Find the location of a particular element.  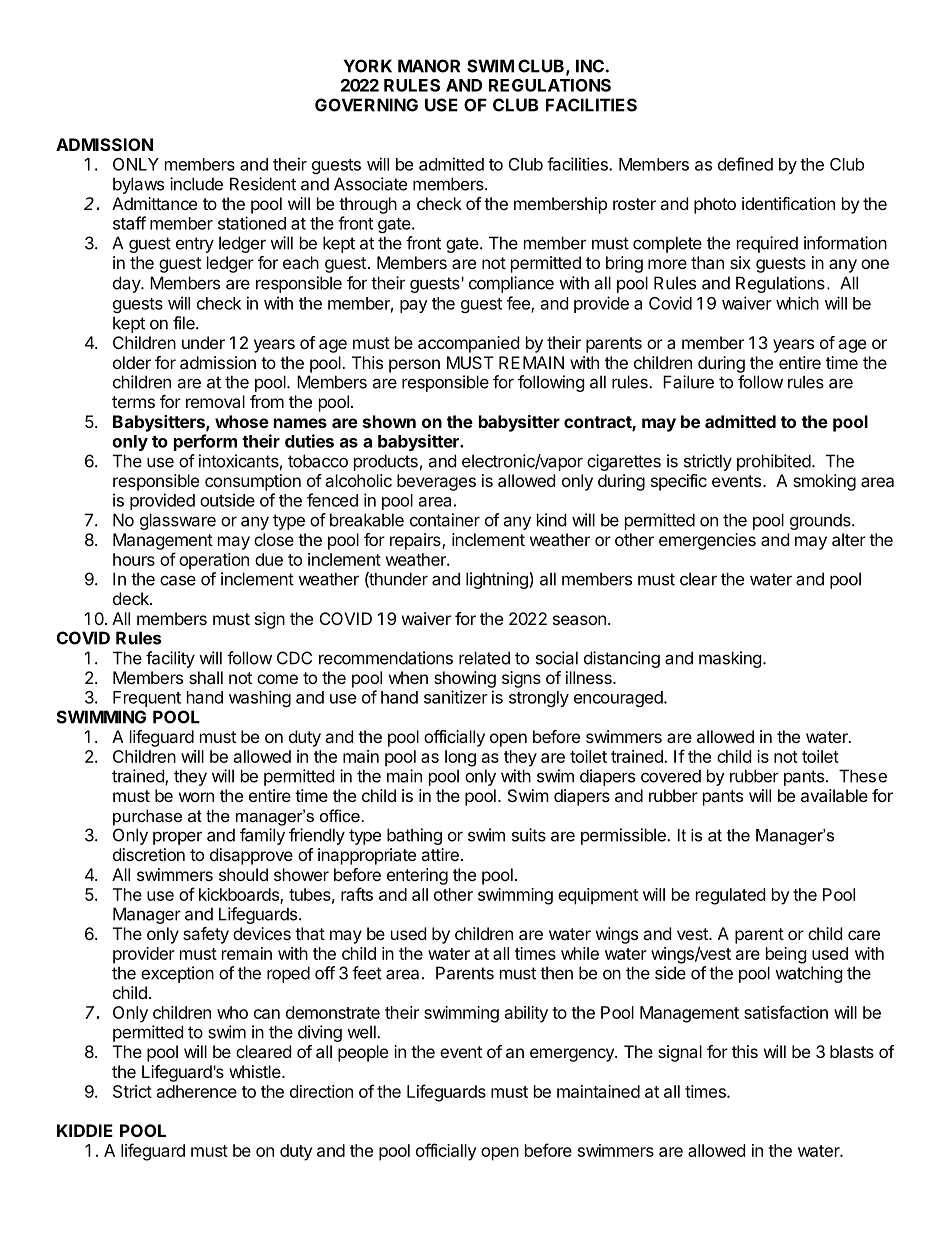

MANOR is located at coordinates (429, 66).
